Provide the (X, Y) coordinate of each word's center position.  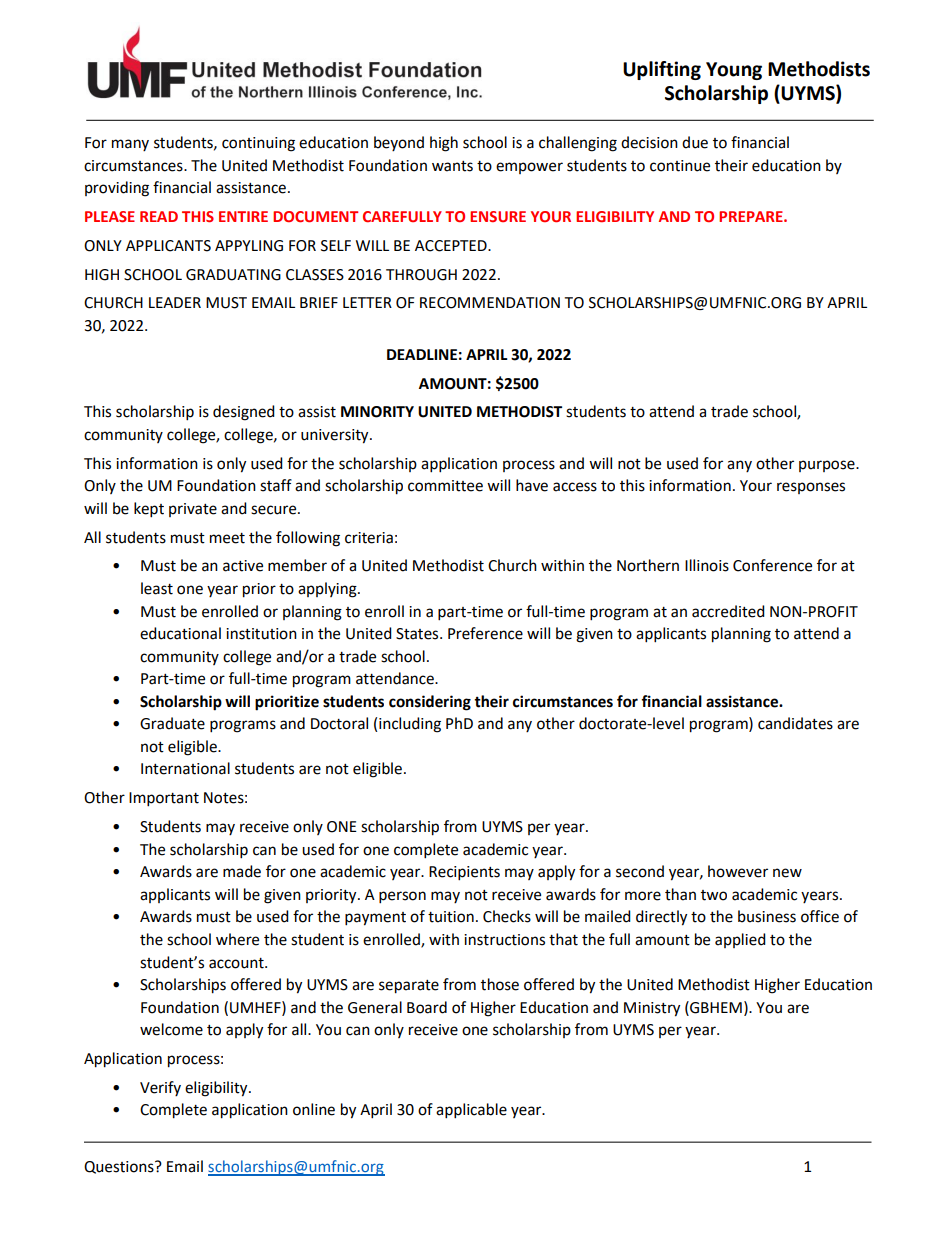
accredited (728, 611)
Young (734, 71)
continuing (258, 144)
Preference (485, 633)
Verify (160, 1088)
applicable (471, 1111)
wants (452, 166)
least (157, 588)
